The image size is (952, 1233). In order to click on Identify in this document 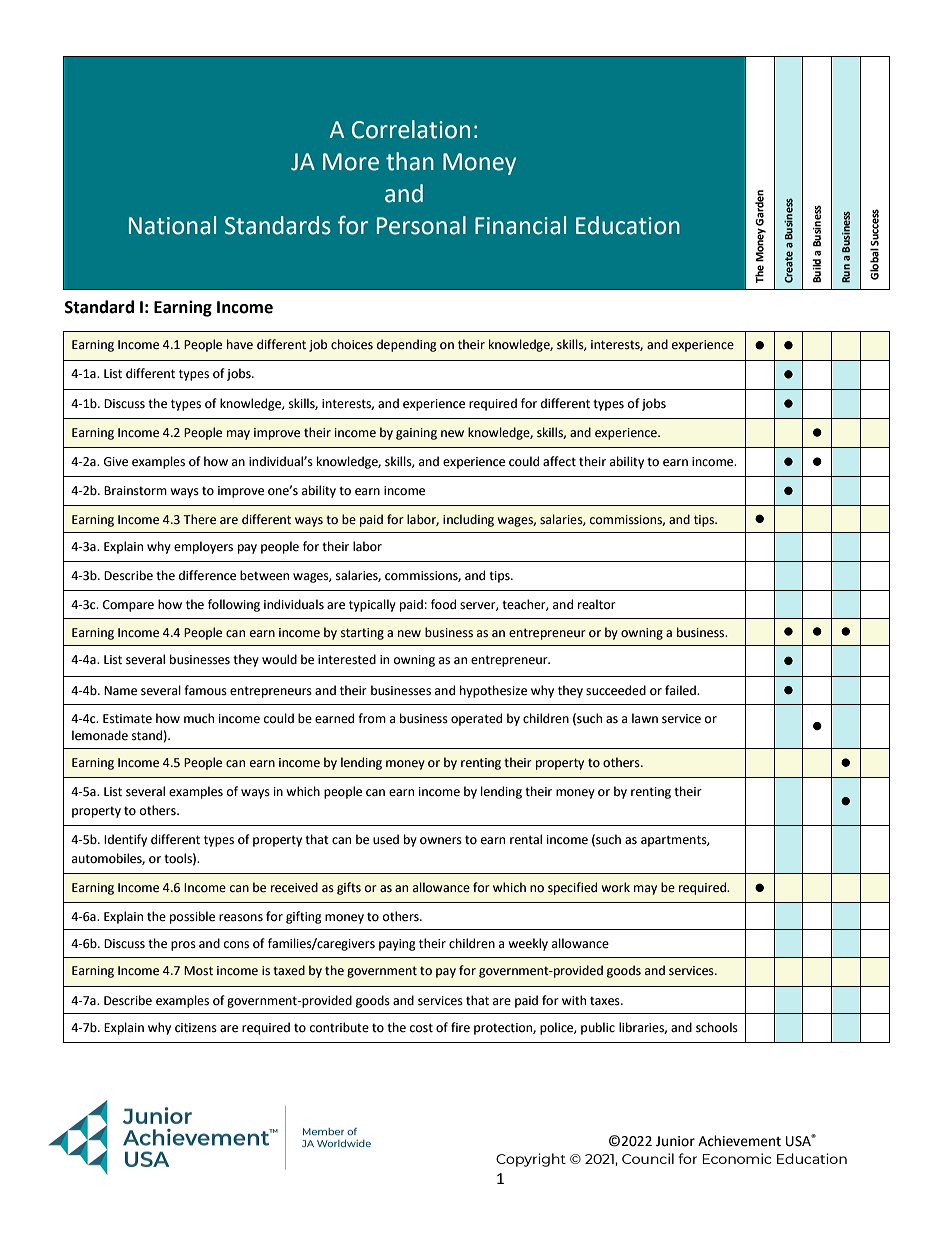, I will do `click(125, 840)`.
